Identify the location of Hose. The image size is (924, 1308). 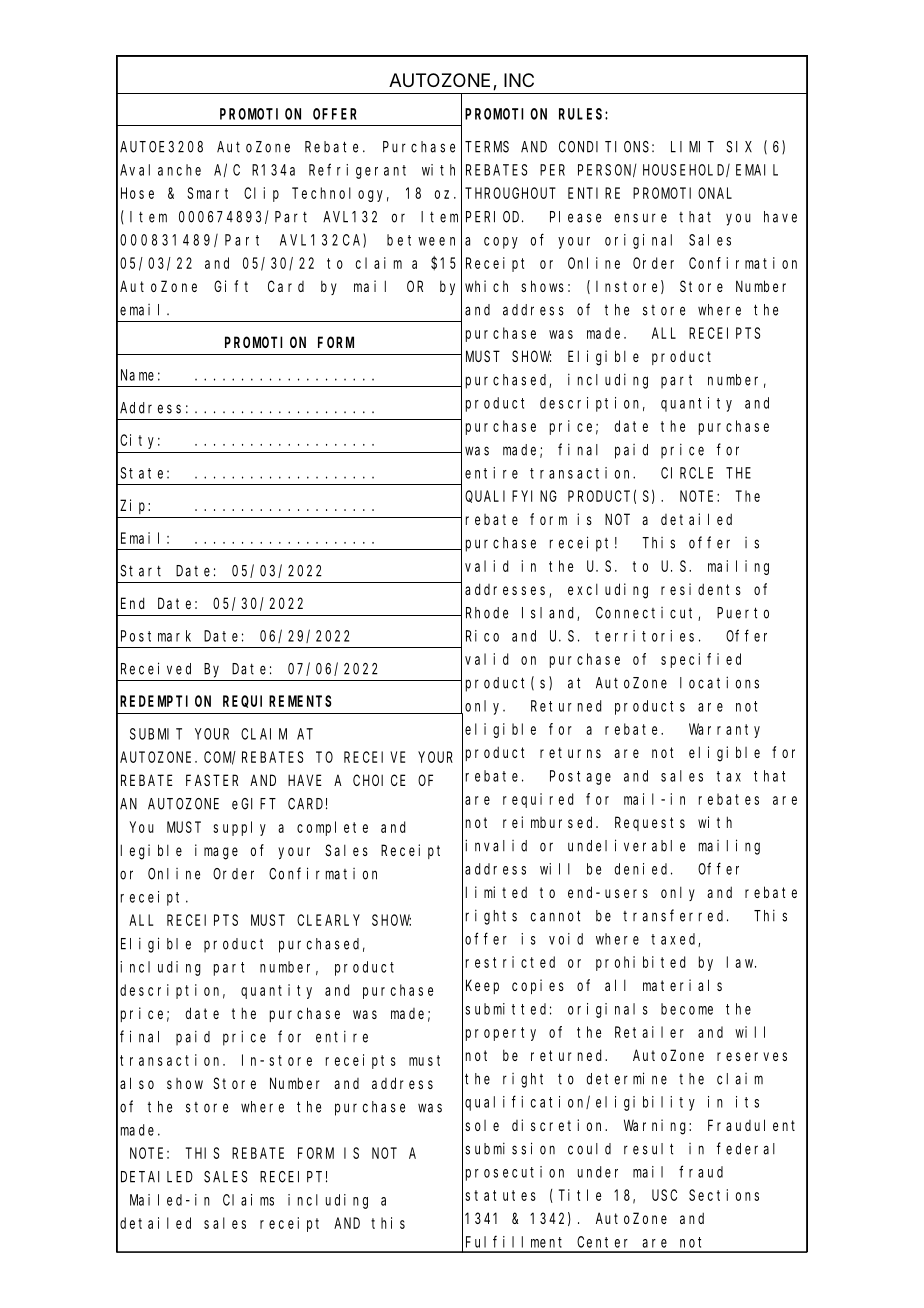
(137, 193).
